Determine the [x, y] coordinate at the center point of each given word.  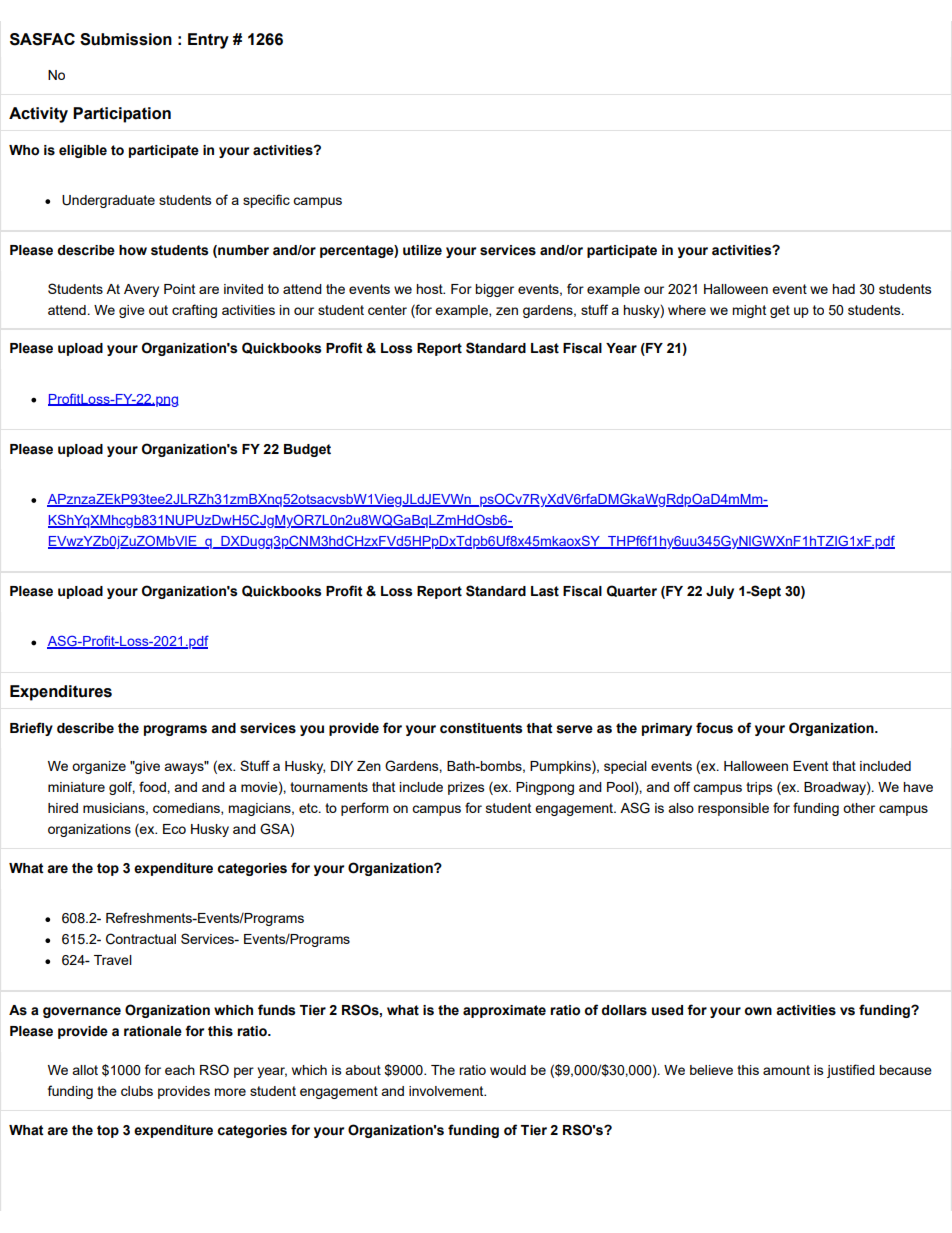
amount [786, 1070]
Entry [208, 41]
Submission [126, 39]
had [843, 289]
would [508, 1070]
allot [85, 1070]
